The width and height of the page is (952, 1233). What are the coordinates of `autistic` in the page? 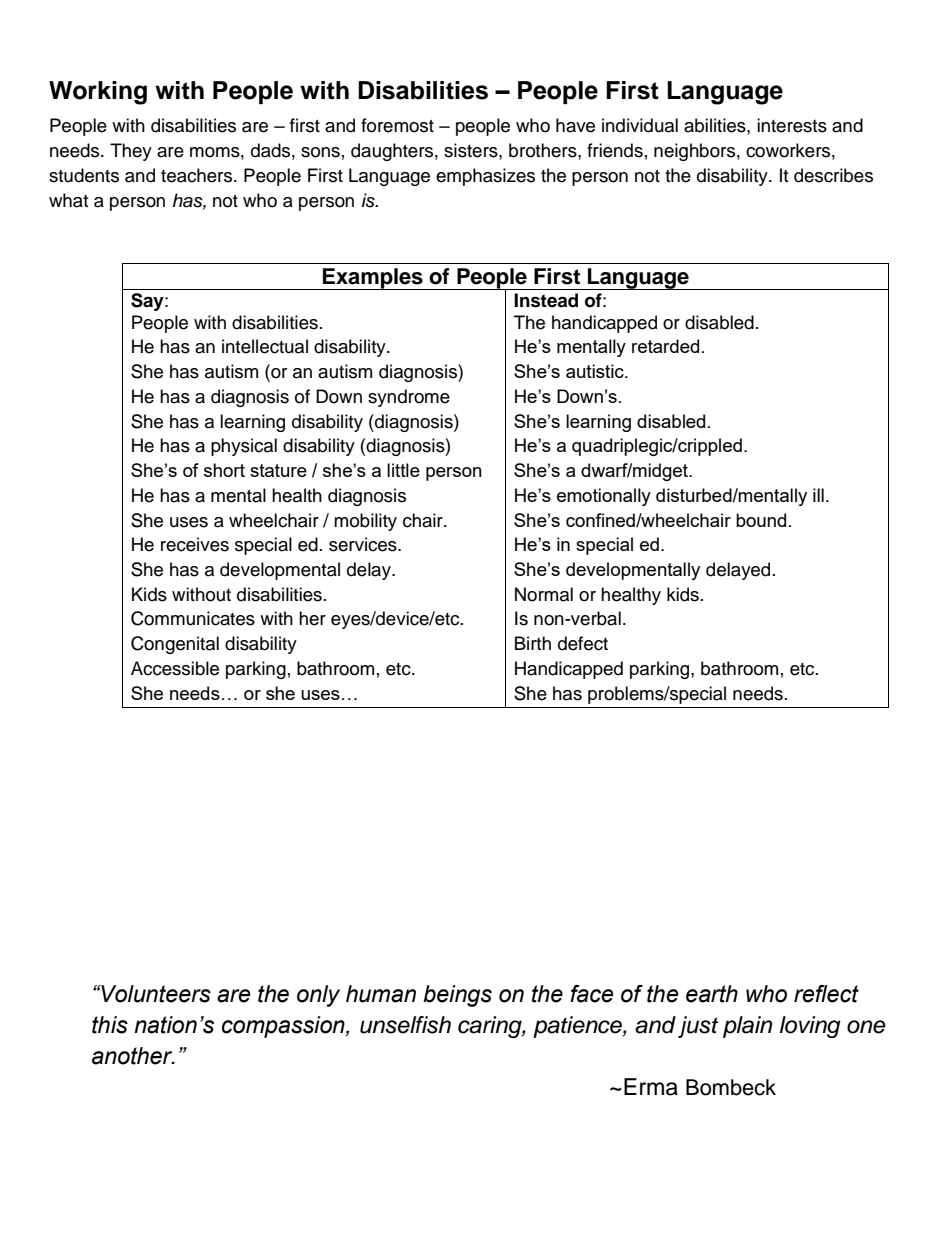 It's located at (596, 371).
